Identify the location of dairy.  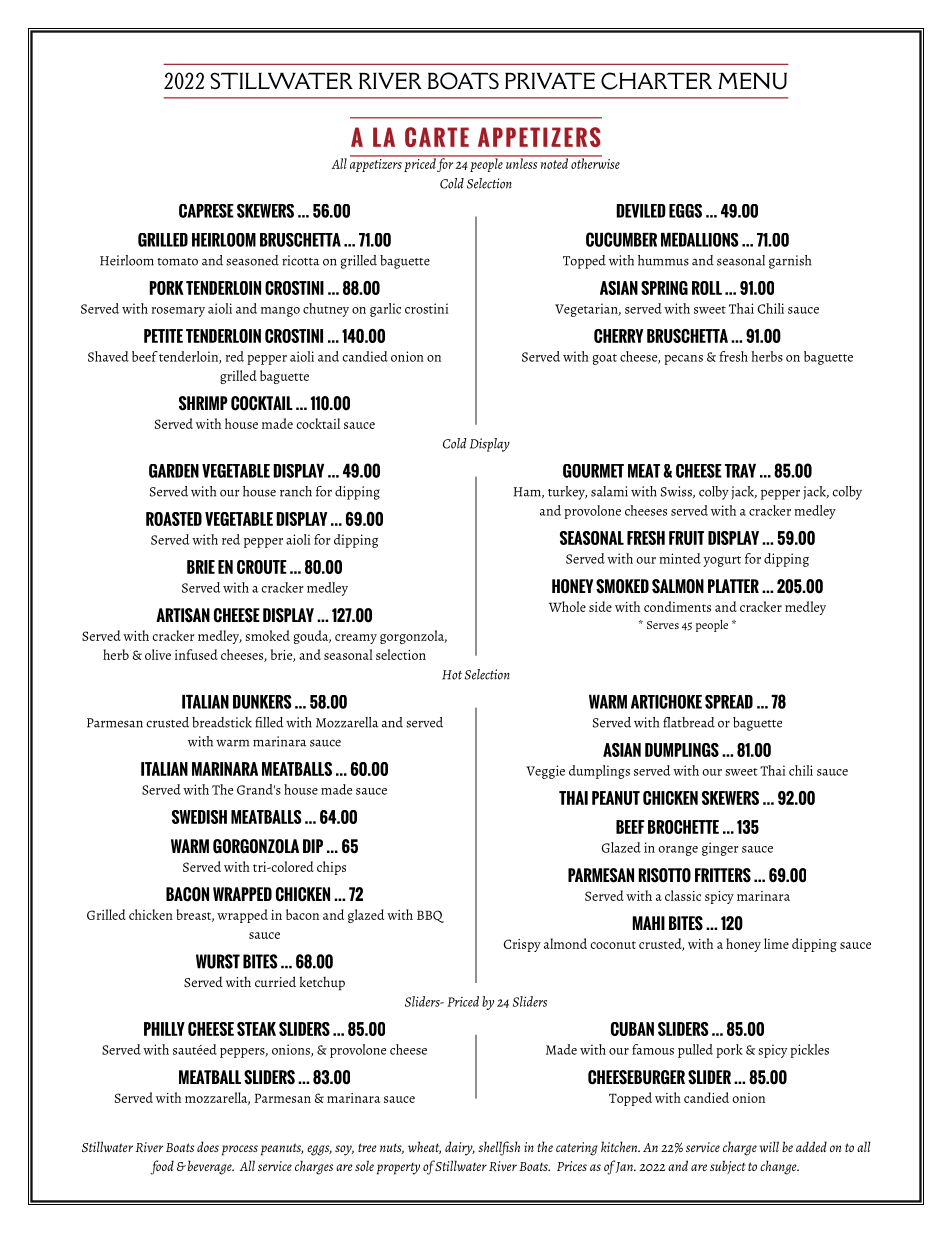
(460, 1148).
